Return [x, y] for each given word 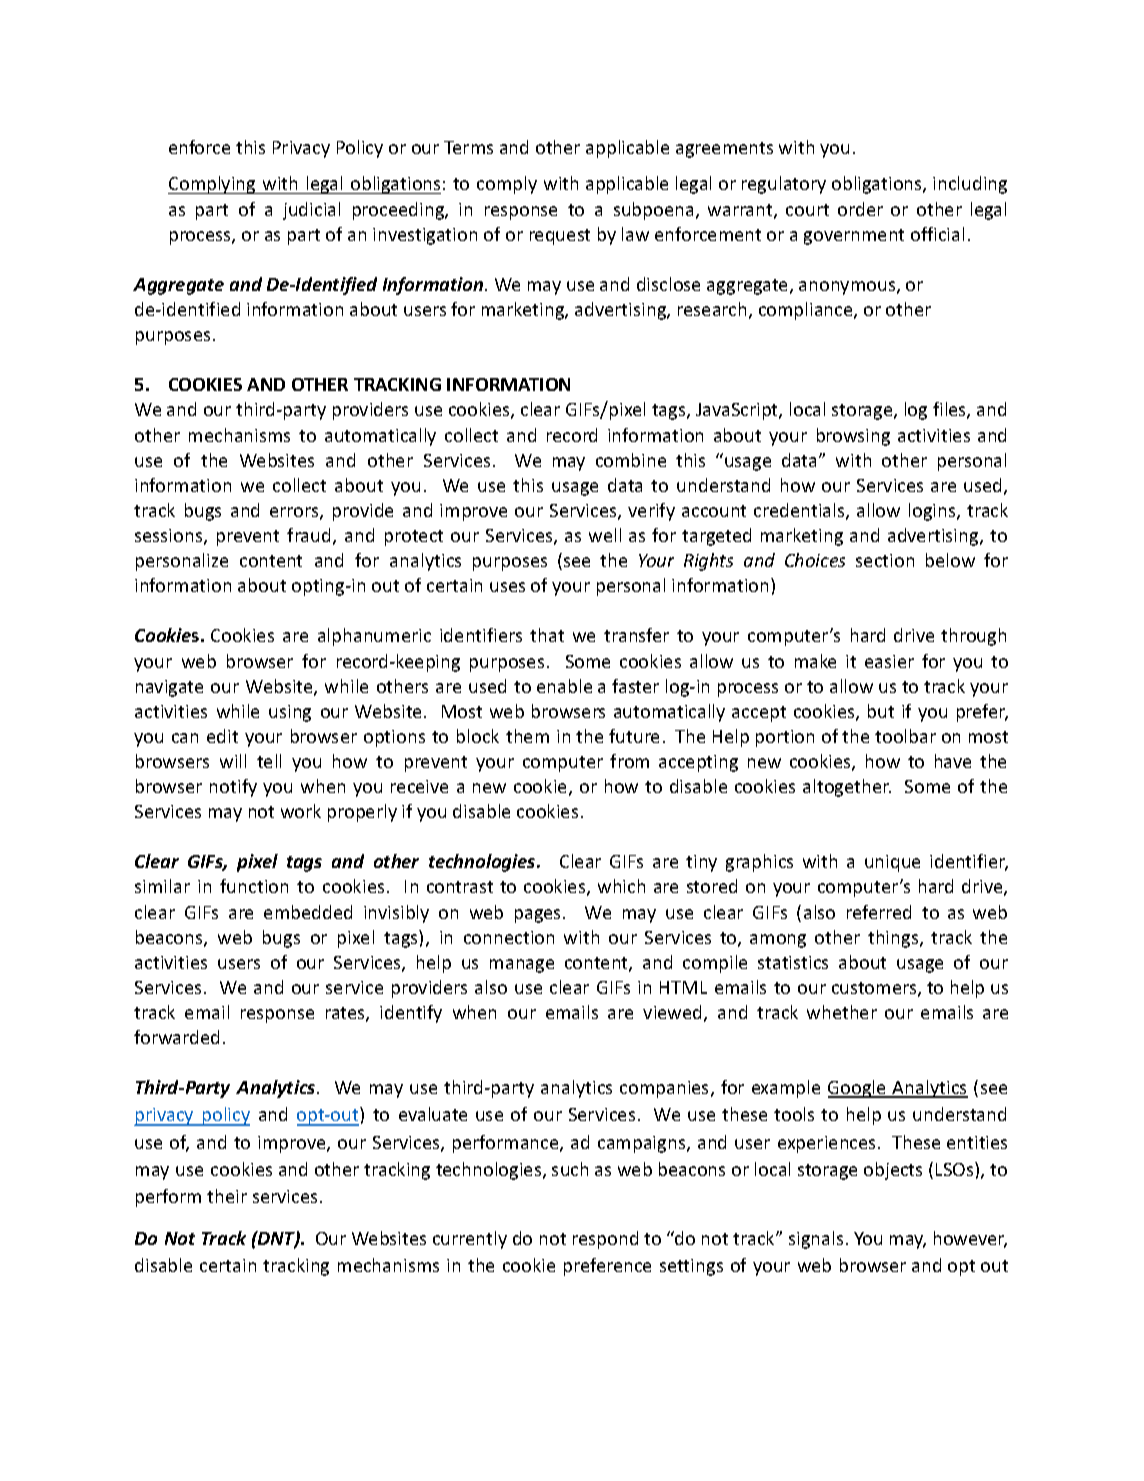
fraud [308, 535]
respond [605, 1240]
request [560, 237]
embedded [308, 912]
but [881, 711]
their [227, 1196]
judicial [311, 211]
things [894, 939]
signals [816, 1240]
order [860, 209]
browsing [853, 437]
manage [522, 966]
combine [631, 460]
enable [564, 686]
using [290, 713]
